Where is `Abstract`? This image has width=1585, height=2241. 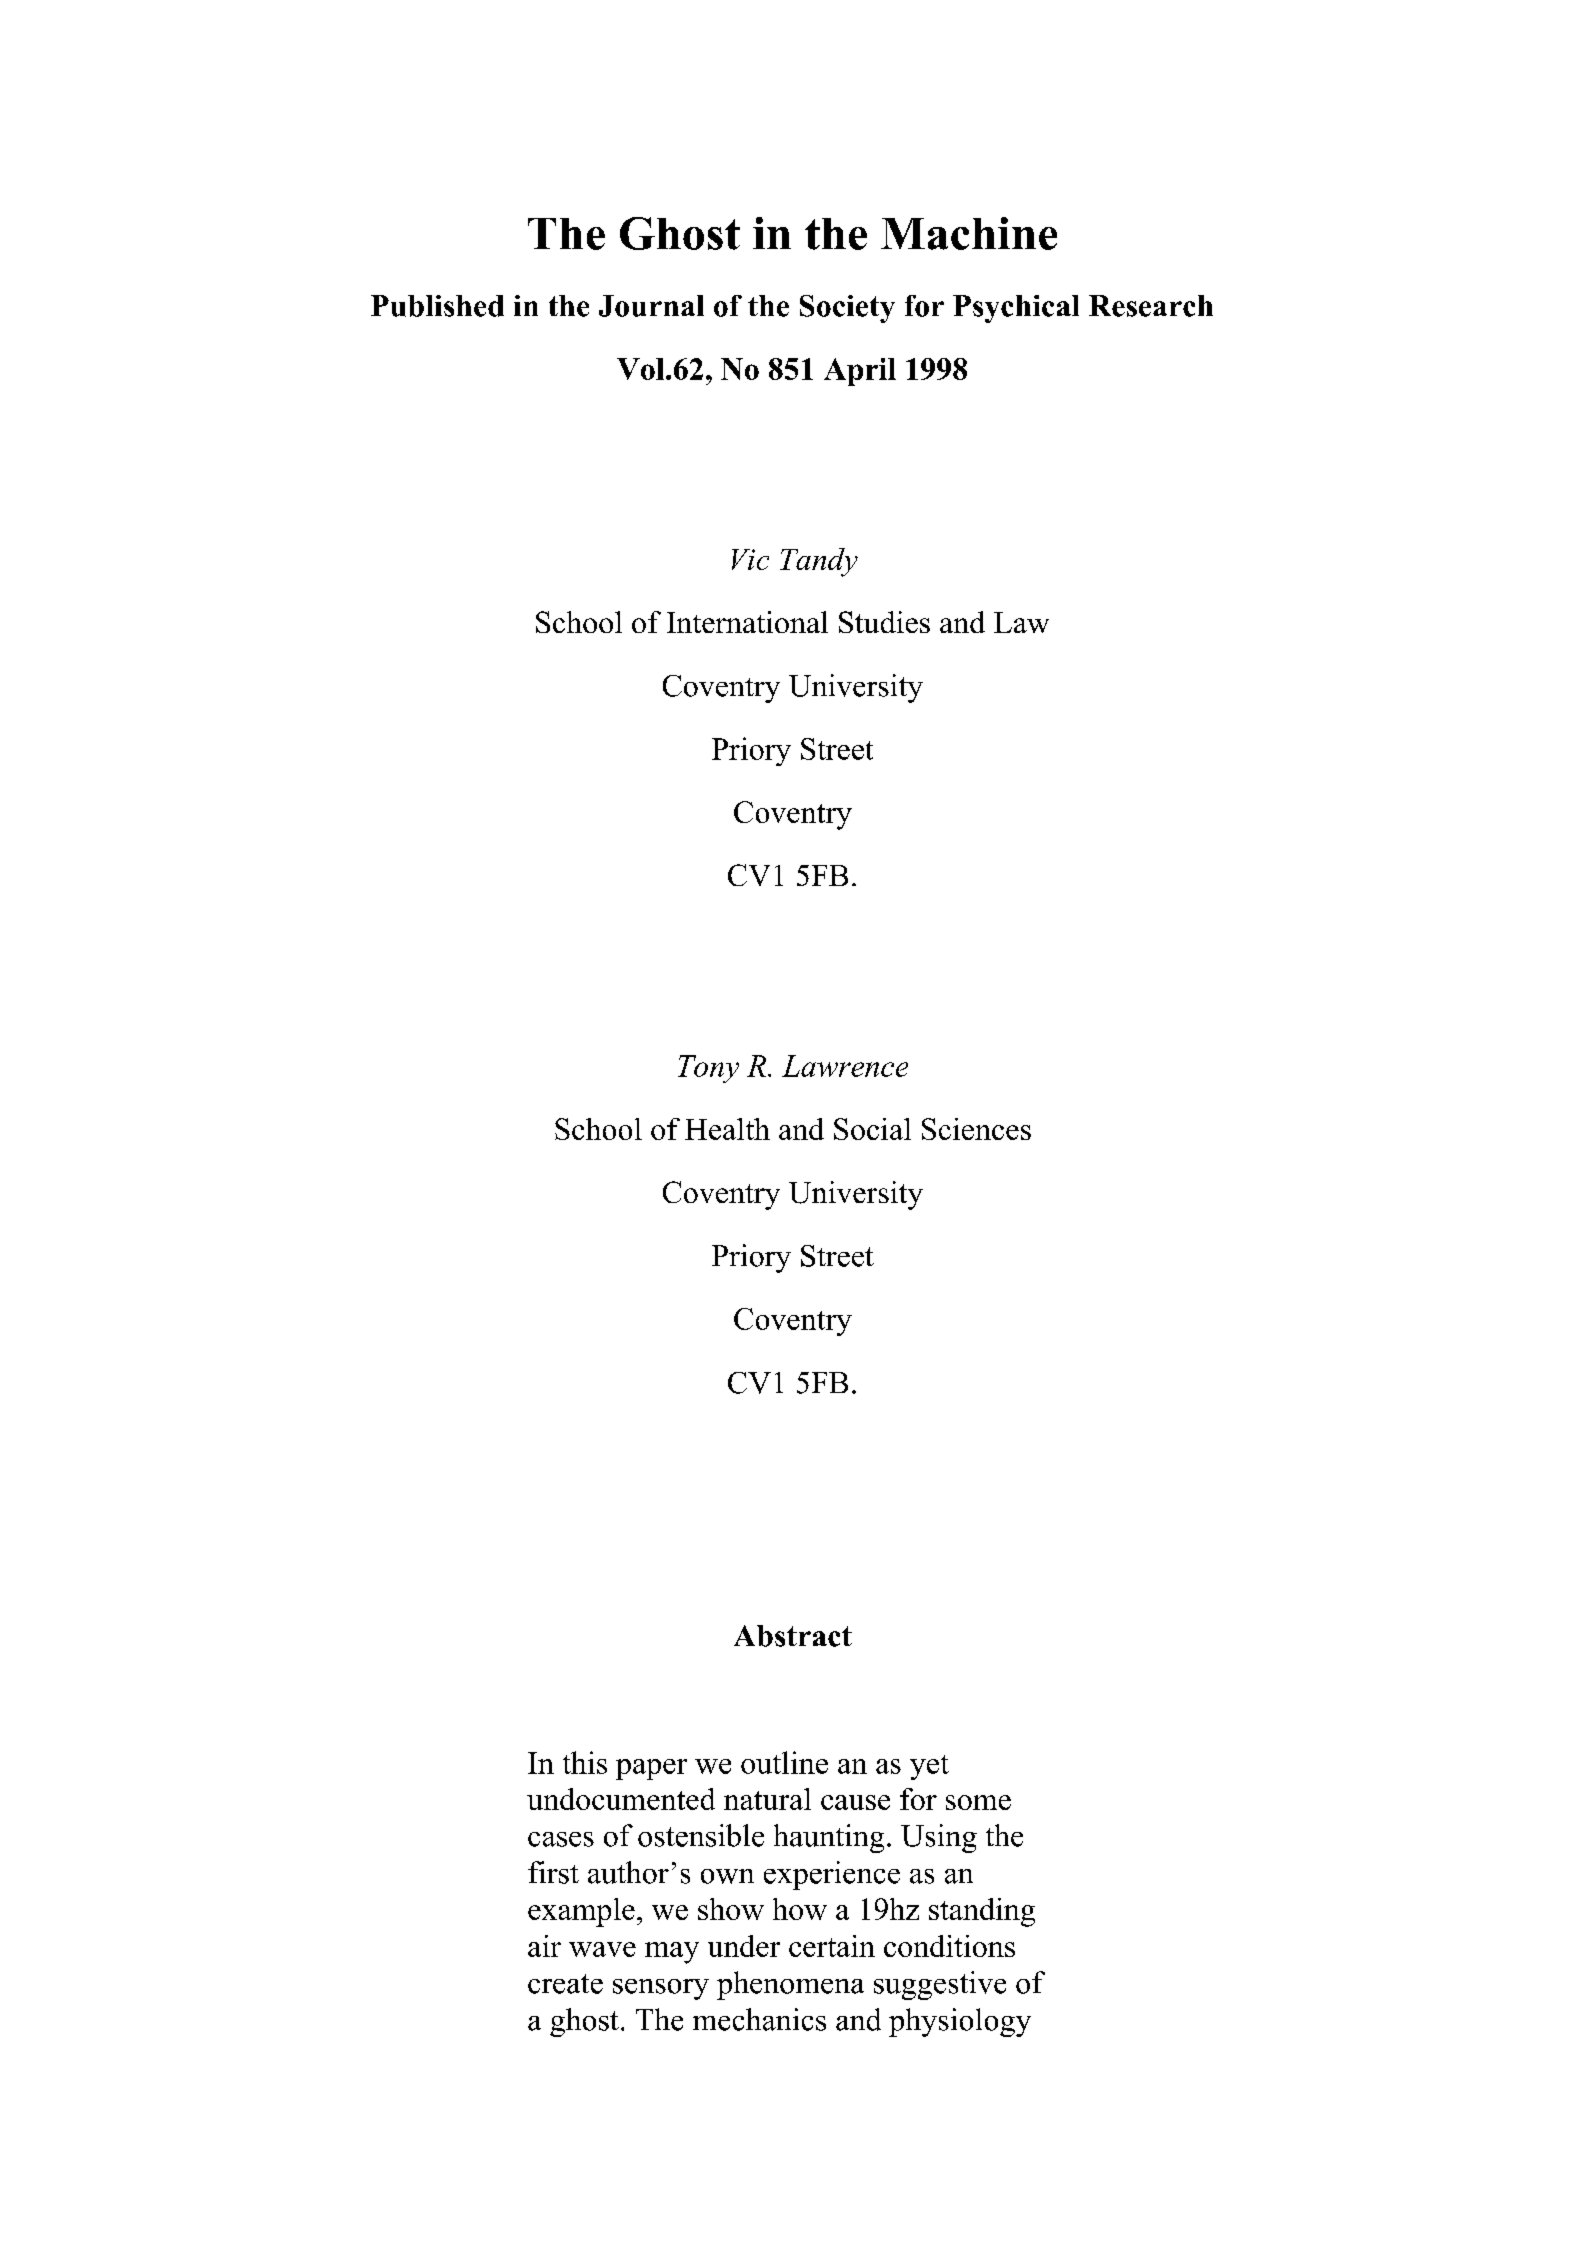
Abstract is located at coordinates (793, 1636).
